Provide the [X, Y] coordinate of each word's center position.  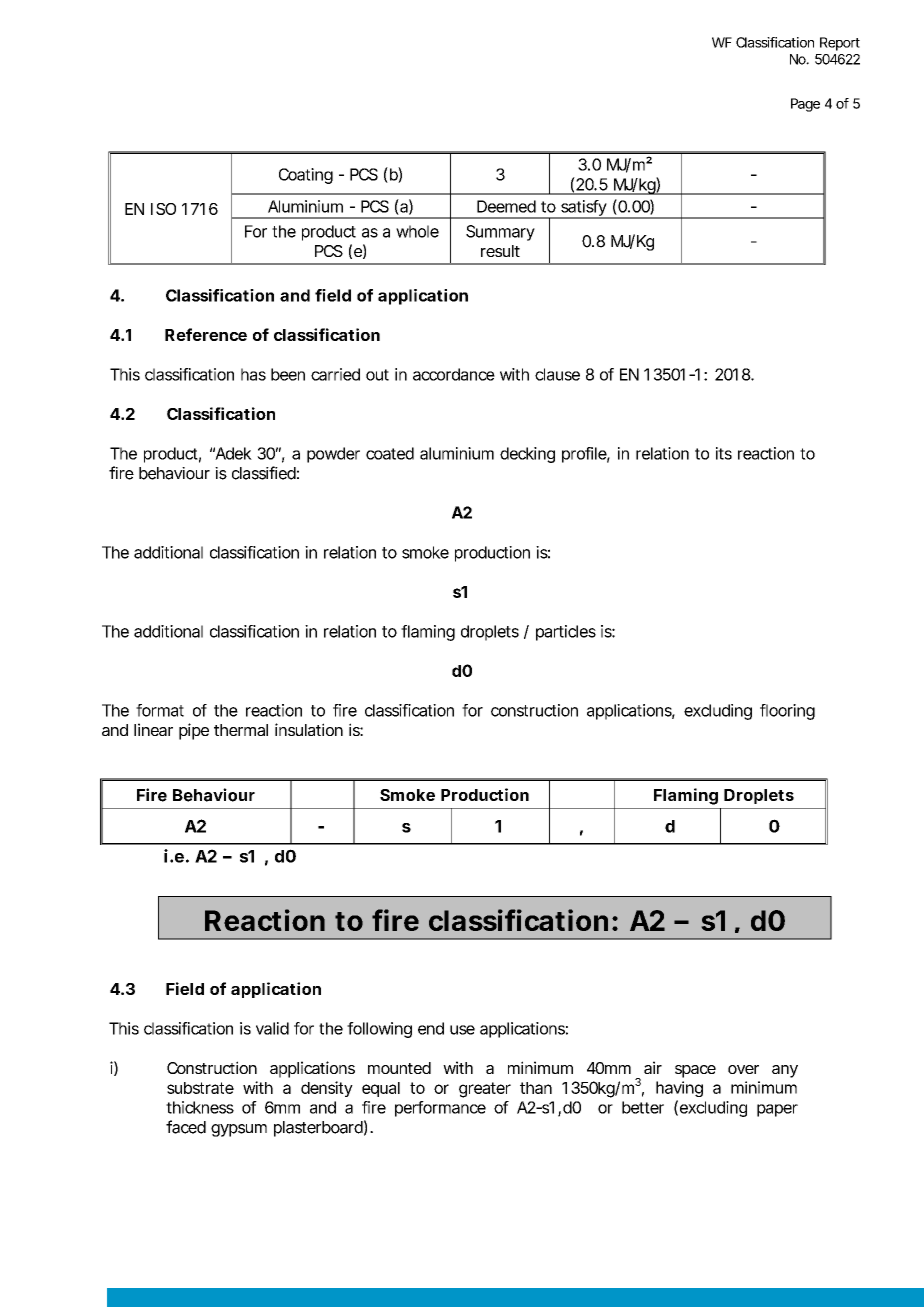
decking [527, 455]
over [743, 1069]
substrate [200, 1088]
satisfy [583, 209]
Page [805, 105]
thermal [241, 730]
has [253, 374]
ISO [163, 209]
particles [566, 633]
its [724, 453]
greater [485, 1090]
